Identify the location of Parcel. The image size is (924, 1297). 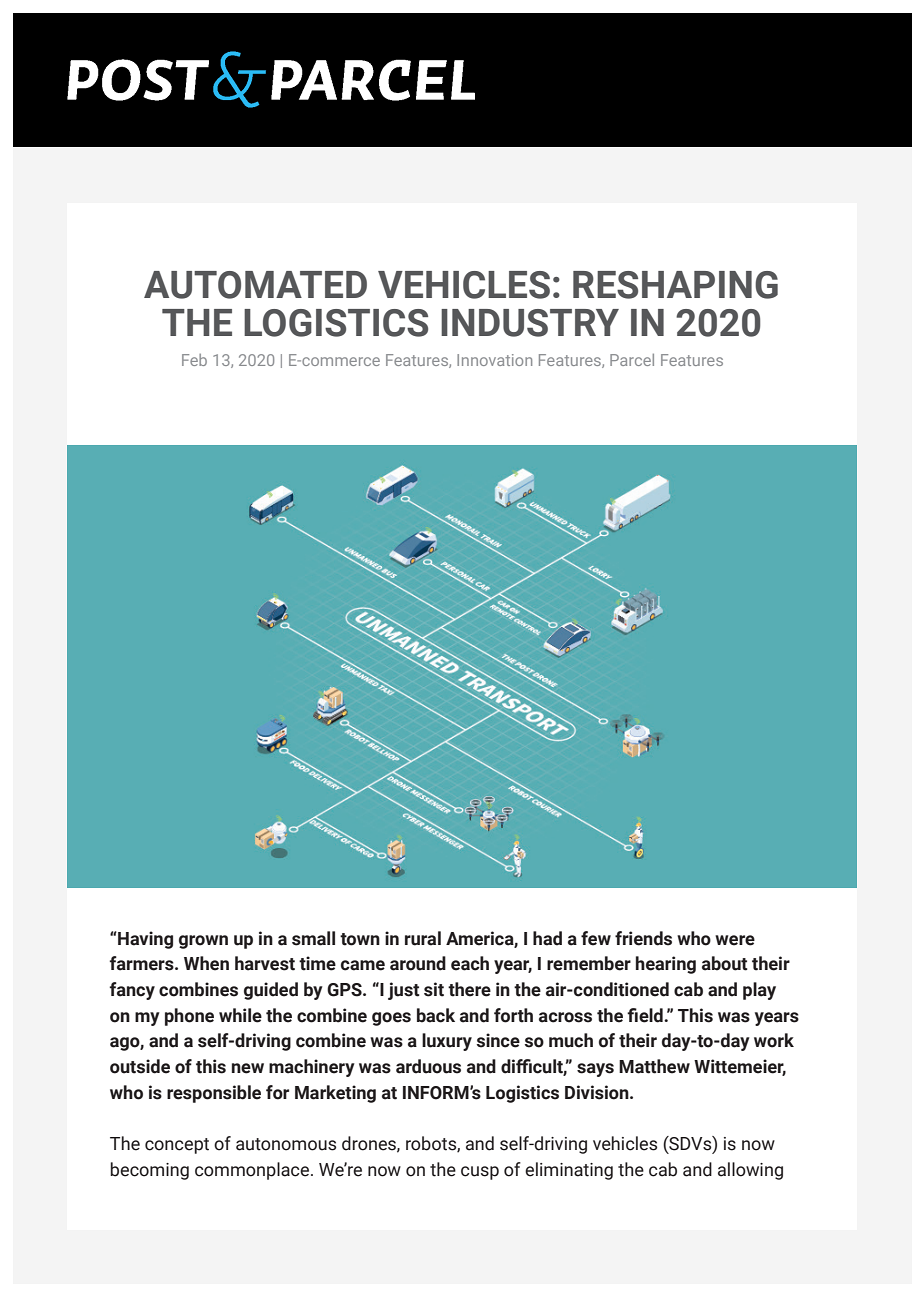
(632, 360).
